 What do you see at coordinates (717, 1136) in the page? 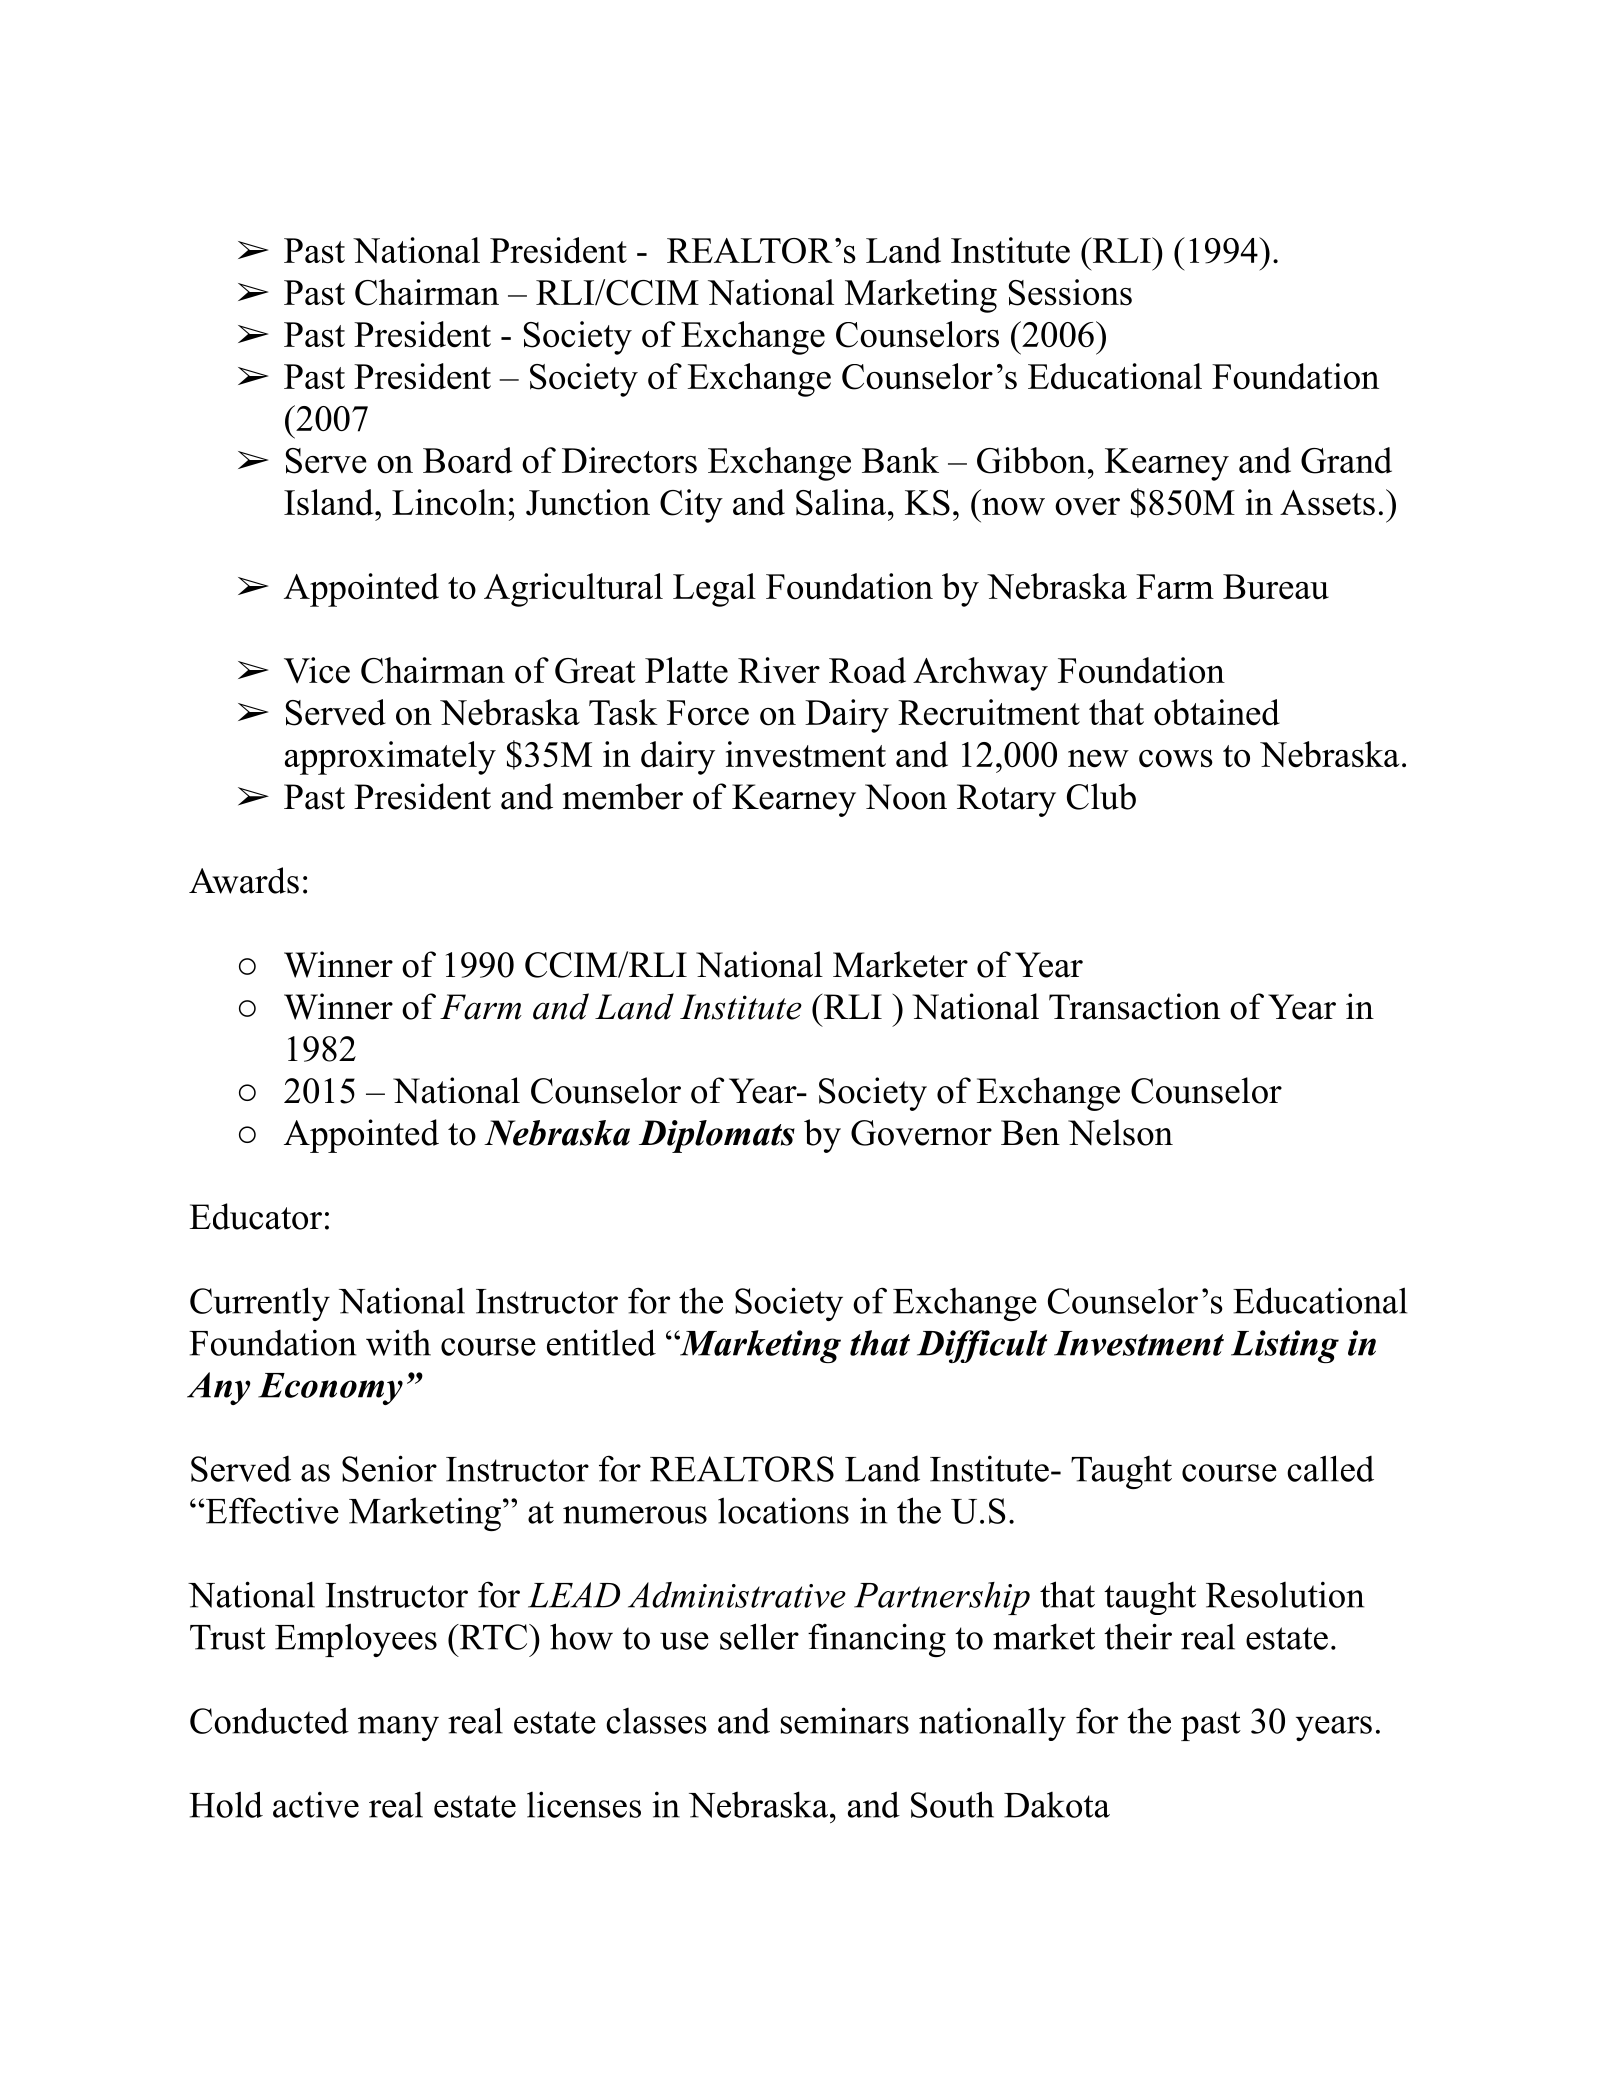
I see `Diplomats` at bounding box center [717, 1136].
